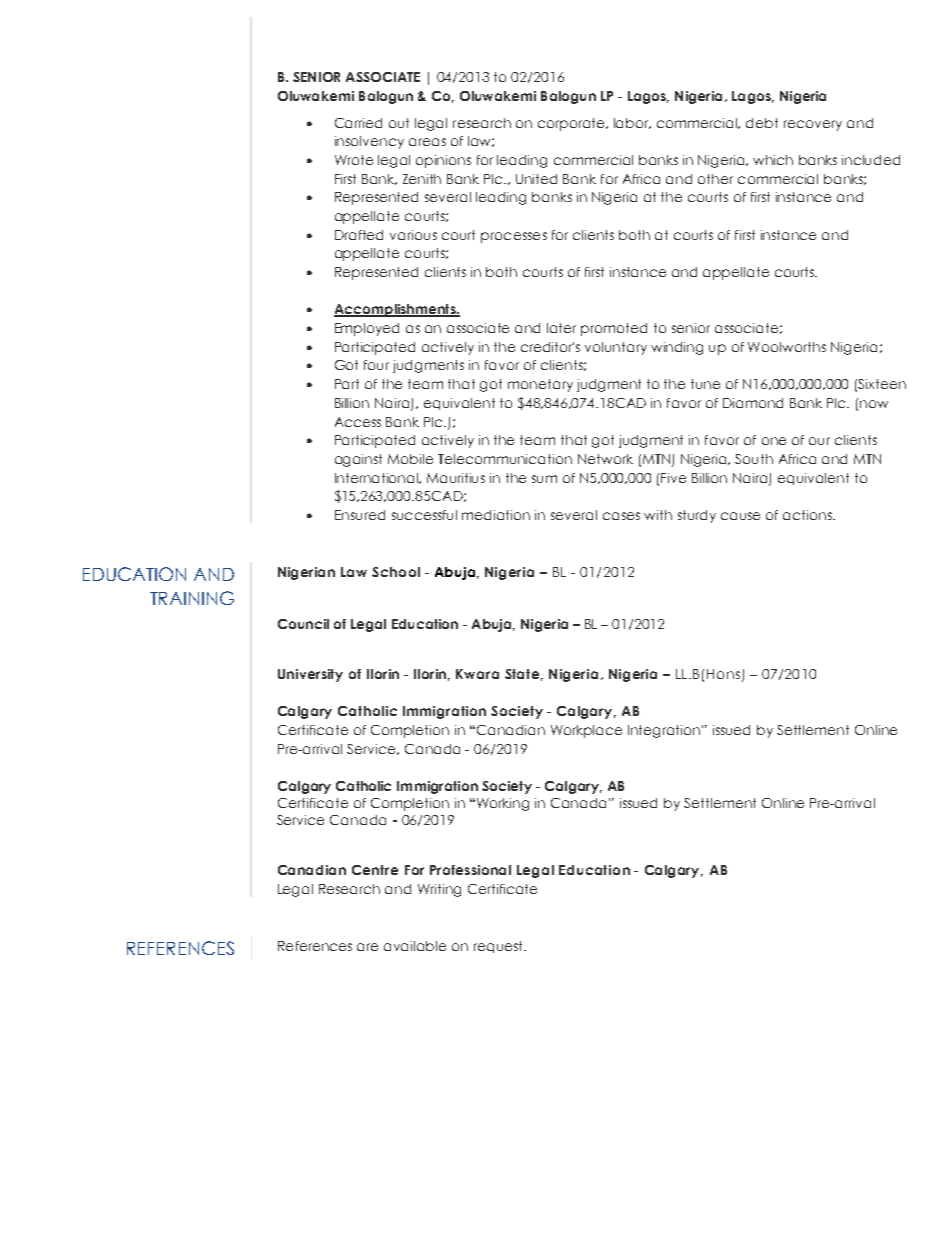 The width and height of the image is (952, 1233). What do you see at coordinates (354, 160) in the image?
I see `Wrote` at bounding box center [354, 160].
